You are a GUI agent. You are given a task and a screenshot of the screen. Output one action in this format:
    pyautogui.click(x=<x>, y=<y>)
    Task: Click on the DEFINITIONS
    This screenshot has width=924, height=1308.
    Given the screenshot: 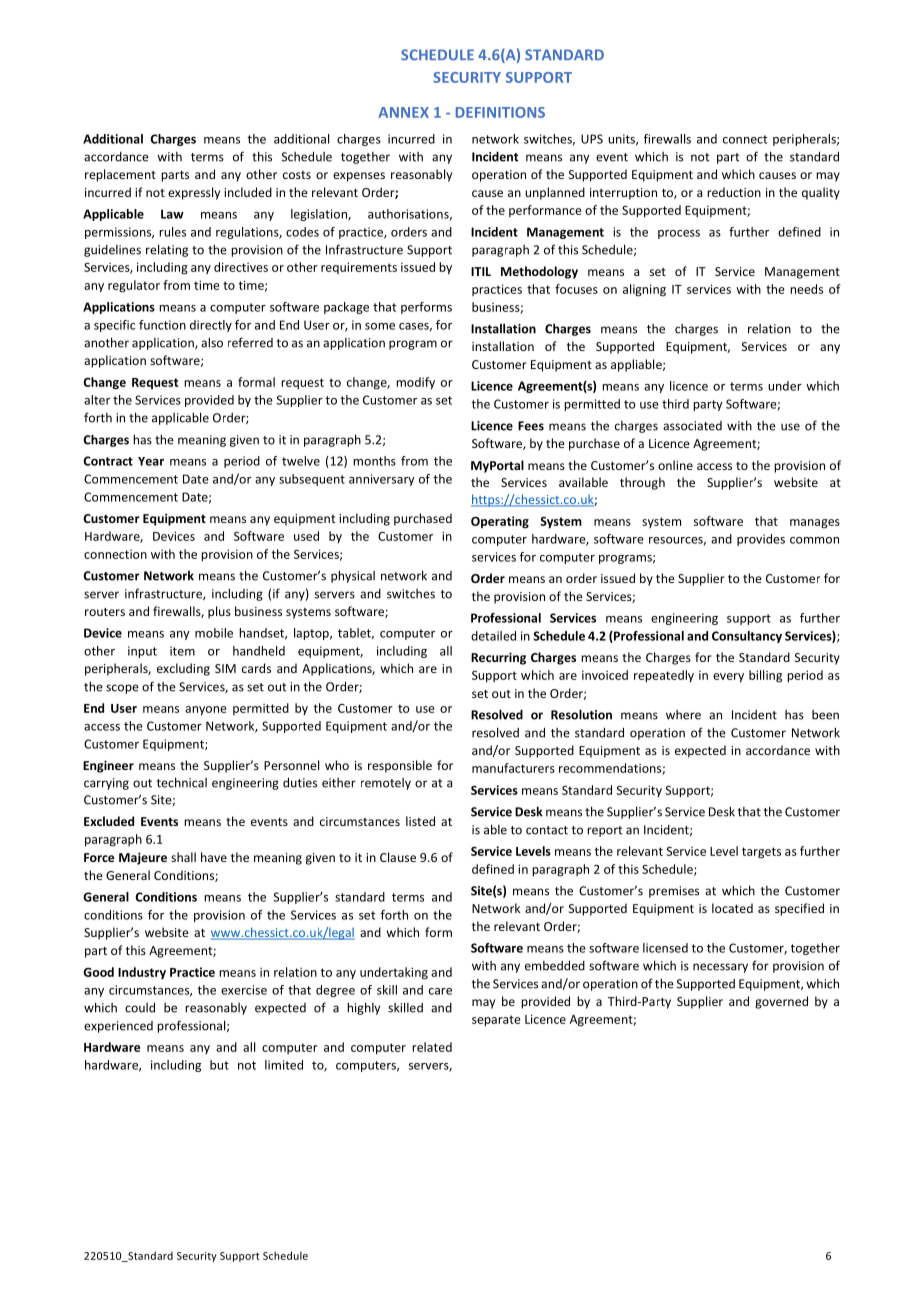 What is the action you would take?
    pyautogui.click(x=500, y=112)
